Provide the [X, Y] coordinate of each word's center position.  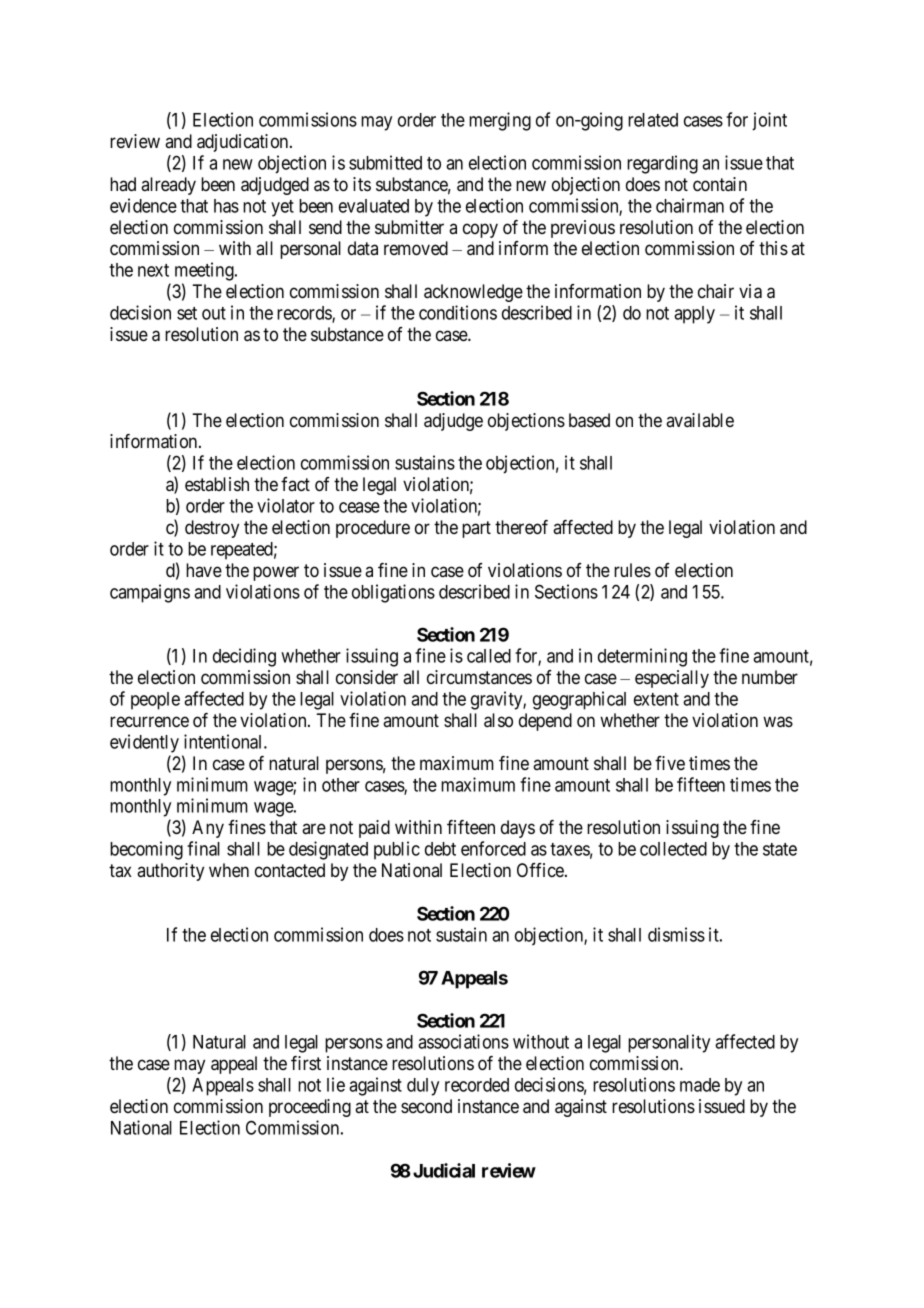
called [489, 656]
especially [672, 679]
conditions [458, 312]
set [187, 313]
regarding [662, 164]
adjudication [244, 143]
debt [440, 849]
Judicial [444, 1170]
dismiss [676, 934]
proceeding [310, 1108]
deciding [244, 657]
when [229, 870]
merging [500, 121]
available [700, 420]
